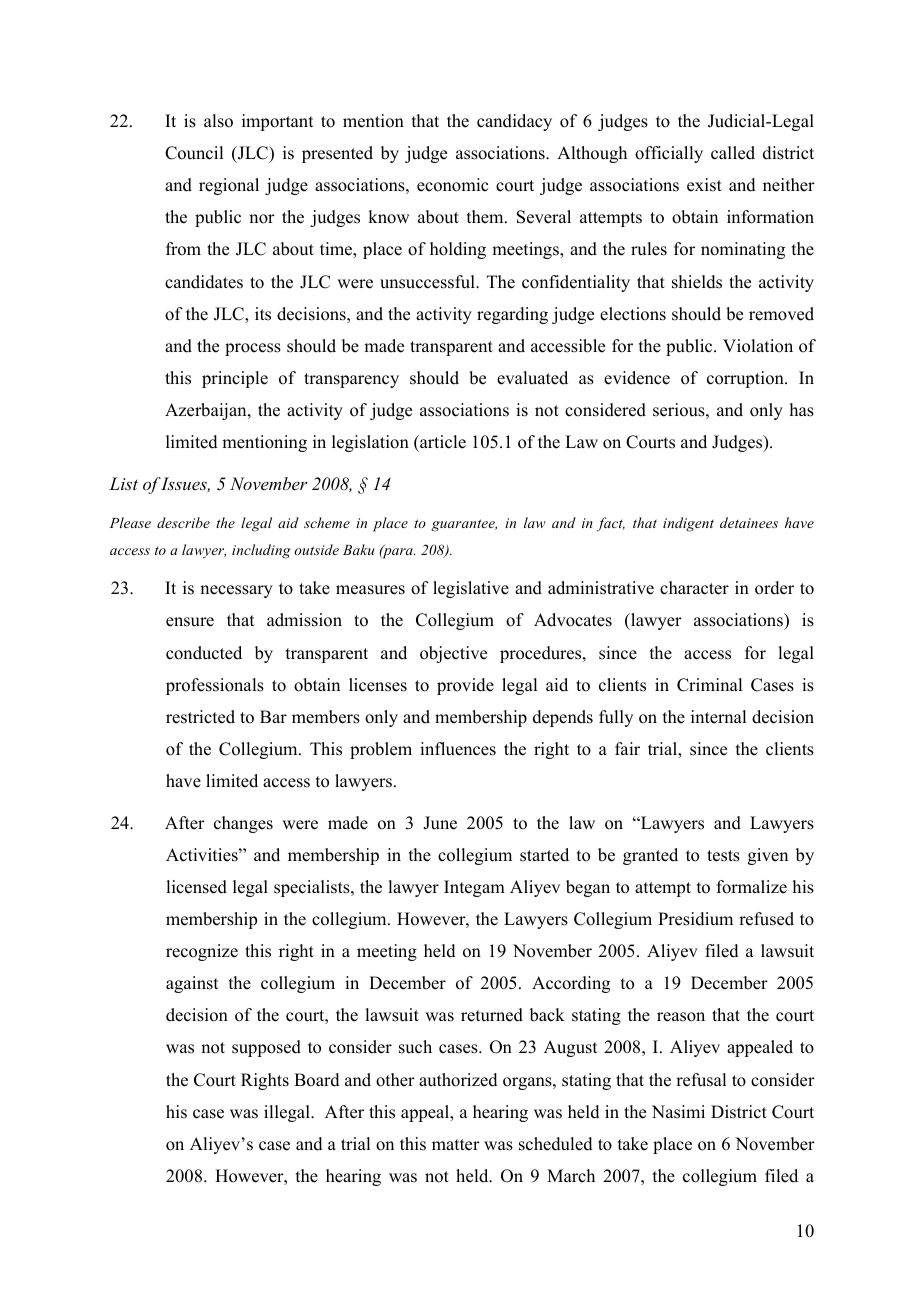  I want to click on objective, so click(453, 654).
